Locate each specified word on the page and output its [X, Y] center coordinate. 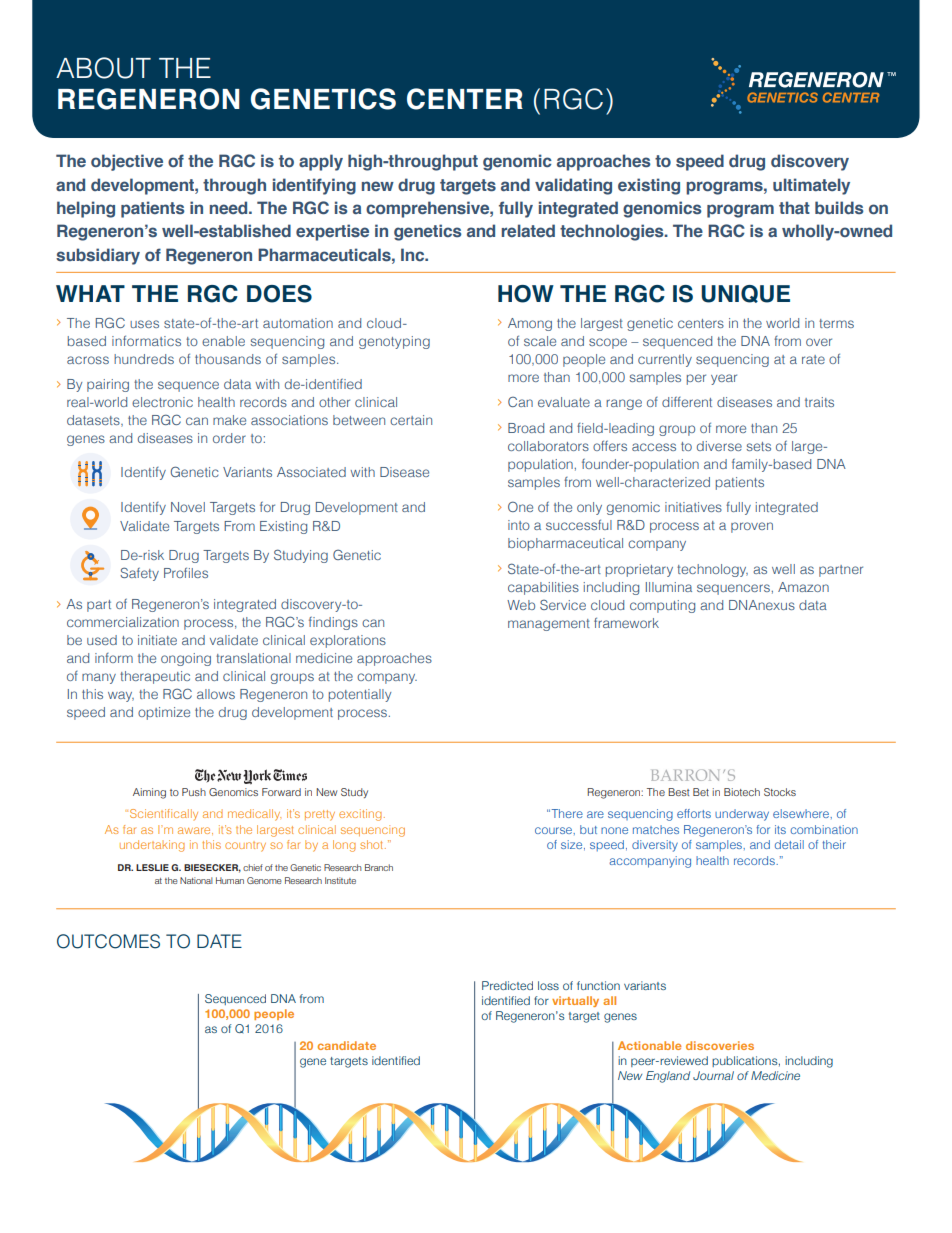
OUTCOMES [108, 941]
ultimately [811, 186]
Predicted [507, 985]
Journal [713, 1075]
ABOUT [103, 68]
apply [321, 162]
